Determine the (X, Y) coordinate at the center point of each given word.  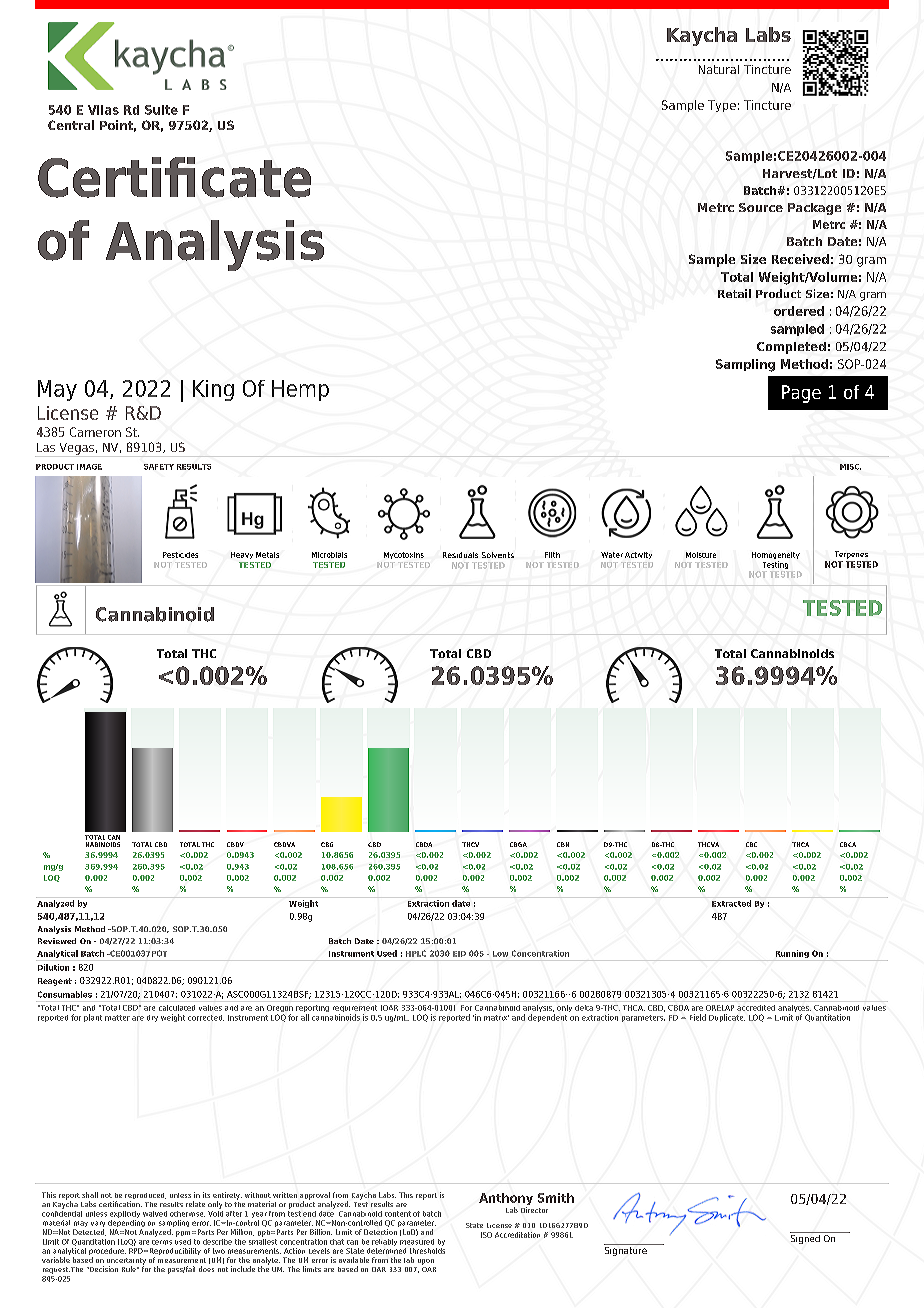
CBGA (518, 844)
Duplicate (727, 1018)
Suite (161, 110)
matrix (496, 1018)
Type (722, 106)
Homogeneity (776, 557)
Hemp (300, 390)
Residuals (460, 555)
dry (152, 1018)
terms (162, 1240)
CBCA (848, 844)
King (213, 390)
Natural (719, 69)
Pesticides (180, 555)
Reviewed (57, 941)
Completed (791, 348)
